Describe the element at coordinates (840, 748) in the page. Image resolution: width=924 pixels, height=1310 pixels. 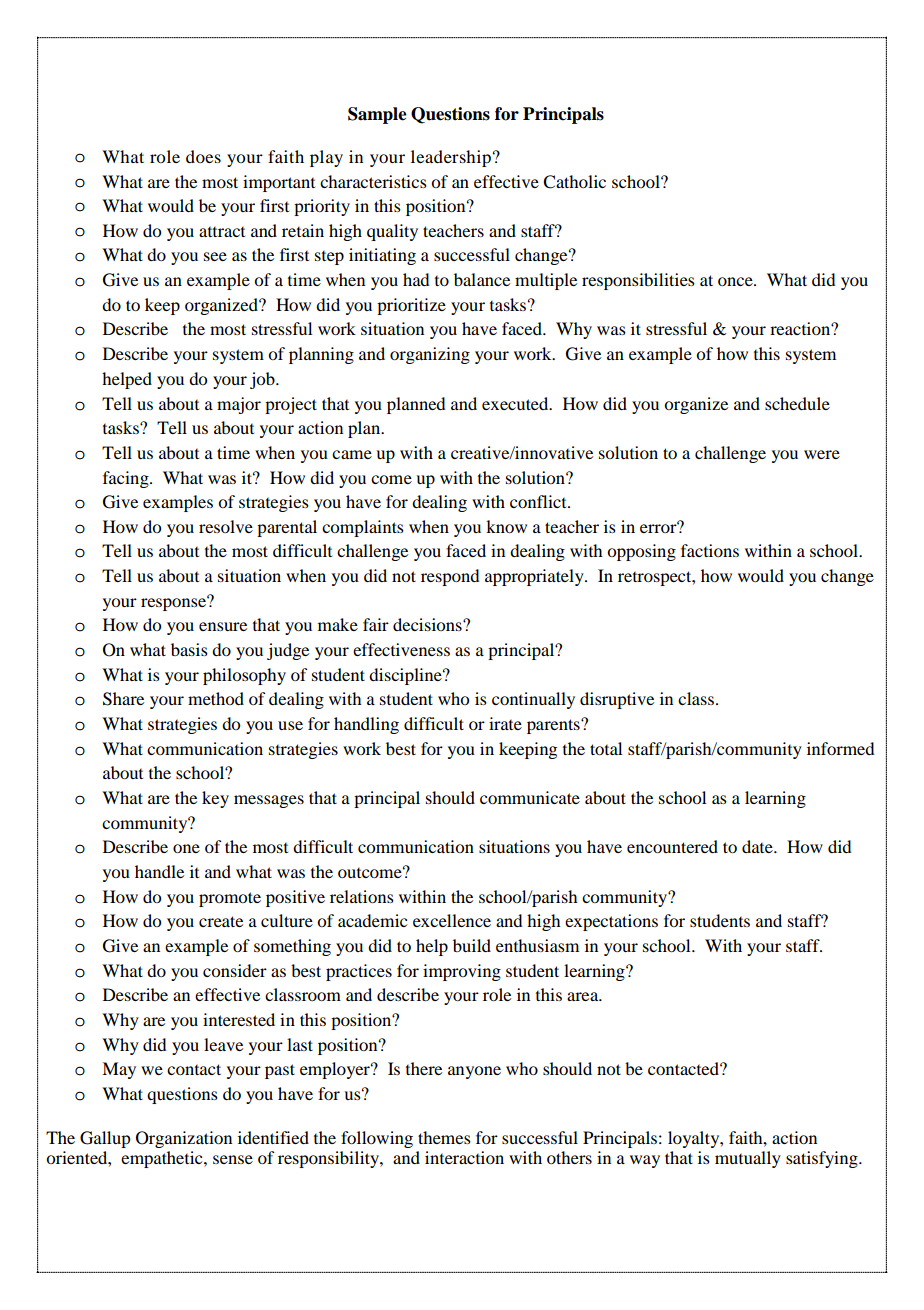
I see `informed` at that location.
